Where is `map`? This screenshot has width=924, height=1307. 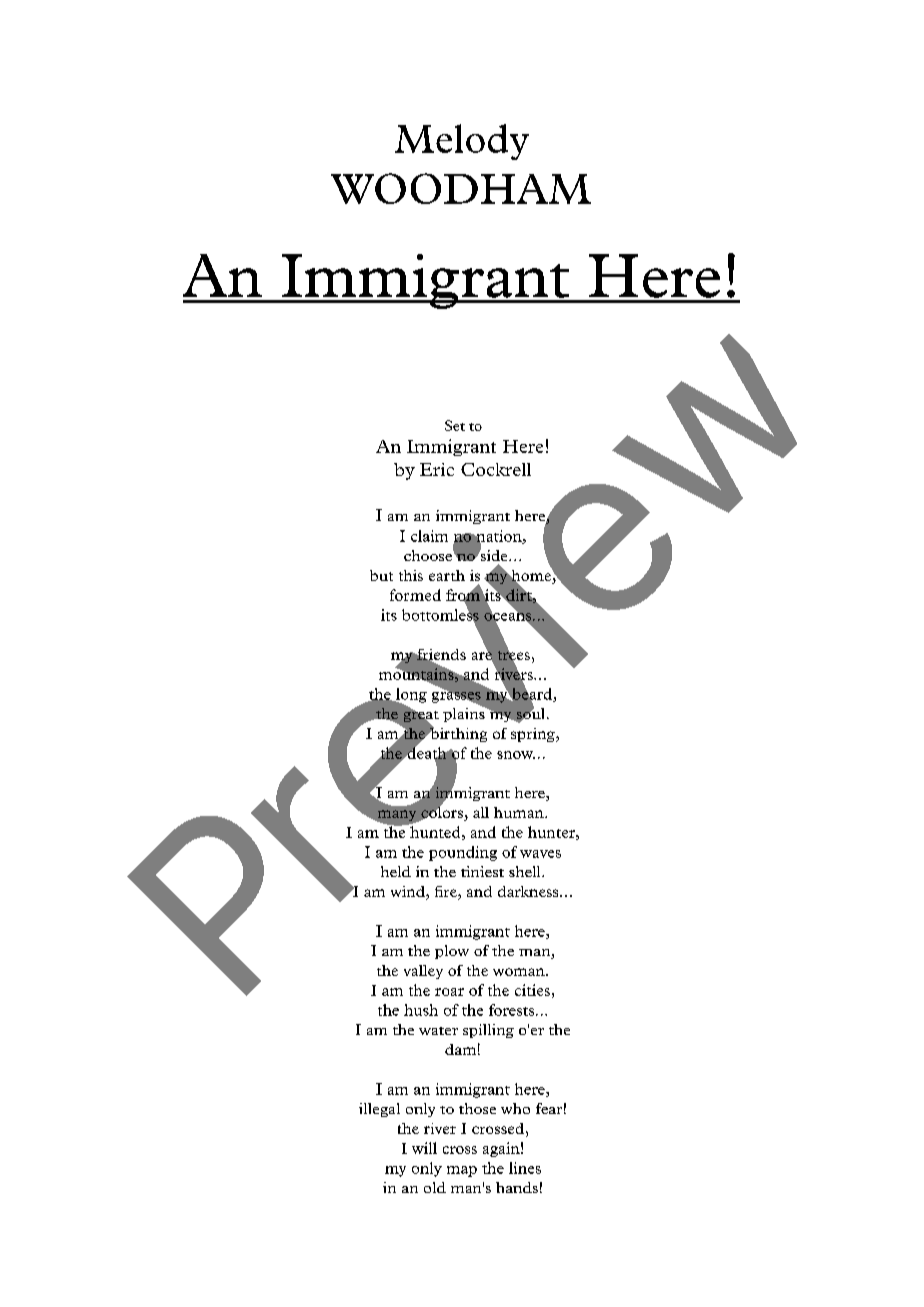
map is located at coordinates (462, 1171).
